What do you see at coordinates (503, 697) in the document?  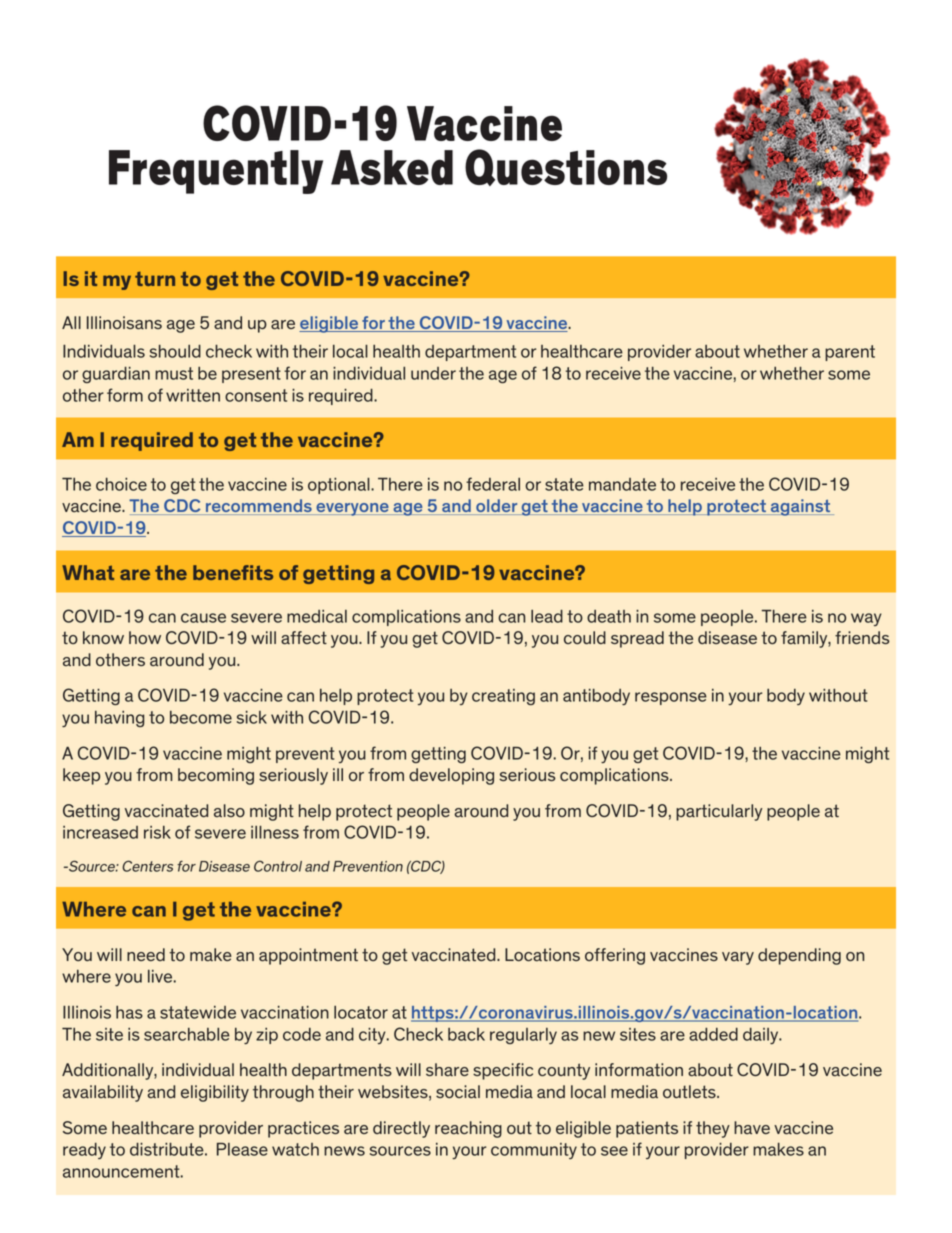 I see `creating` at bounding box center [503, 697].
